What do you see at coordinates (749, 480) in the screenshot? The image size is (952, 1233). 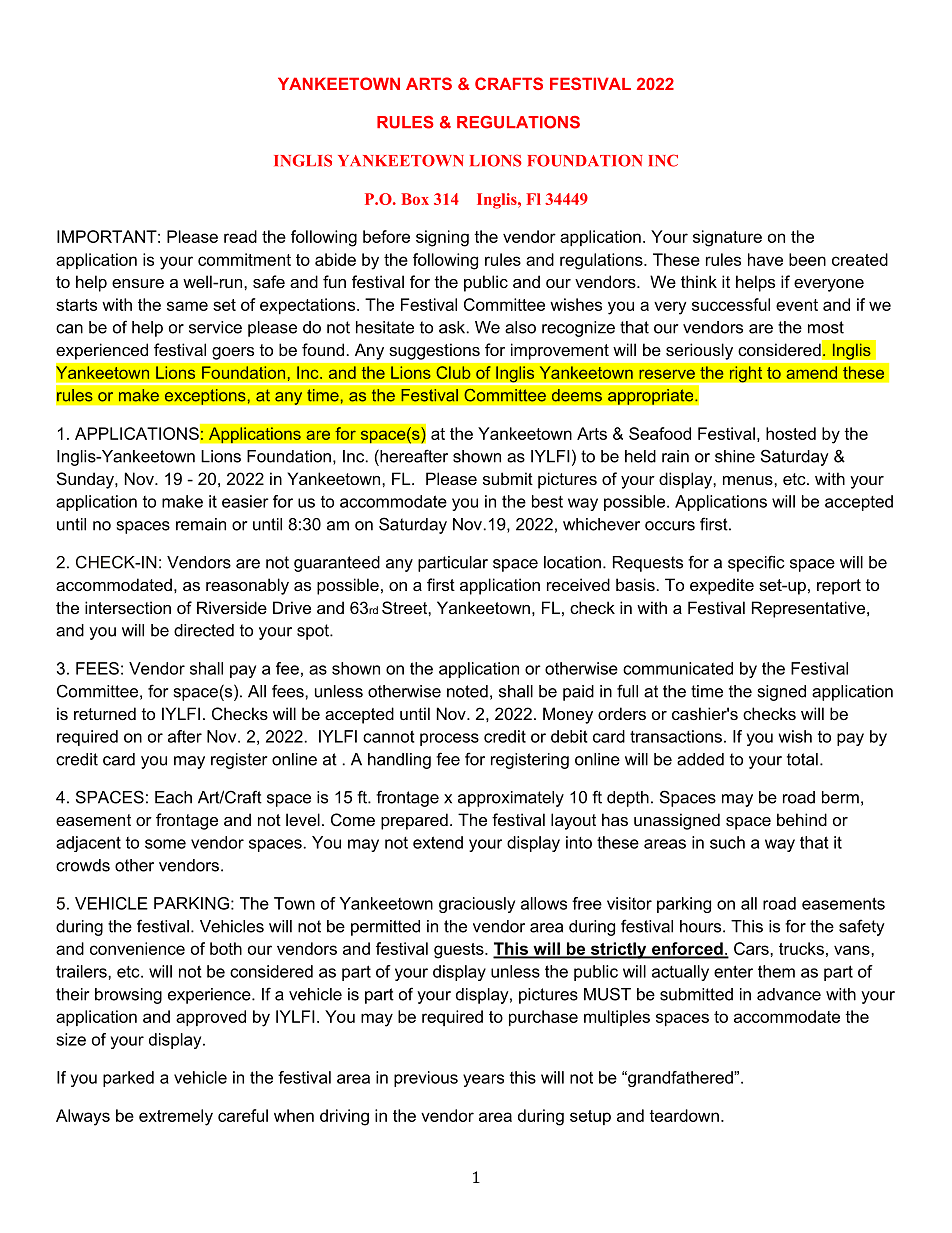 I see `menus` at bounding box center [749, 480].
